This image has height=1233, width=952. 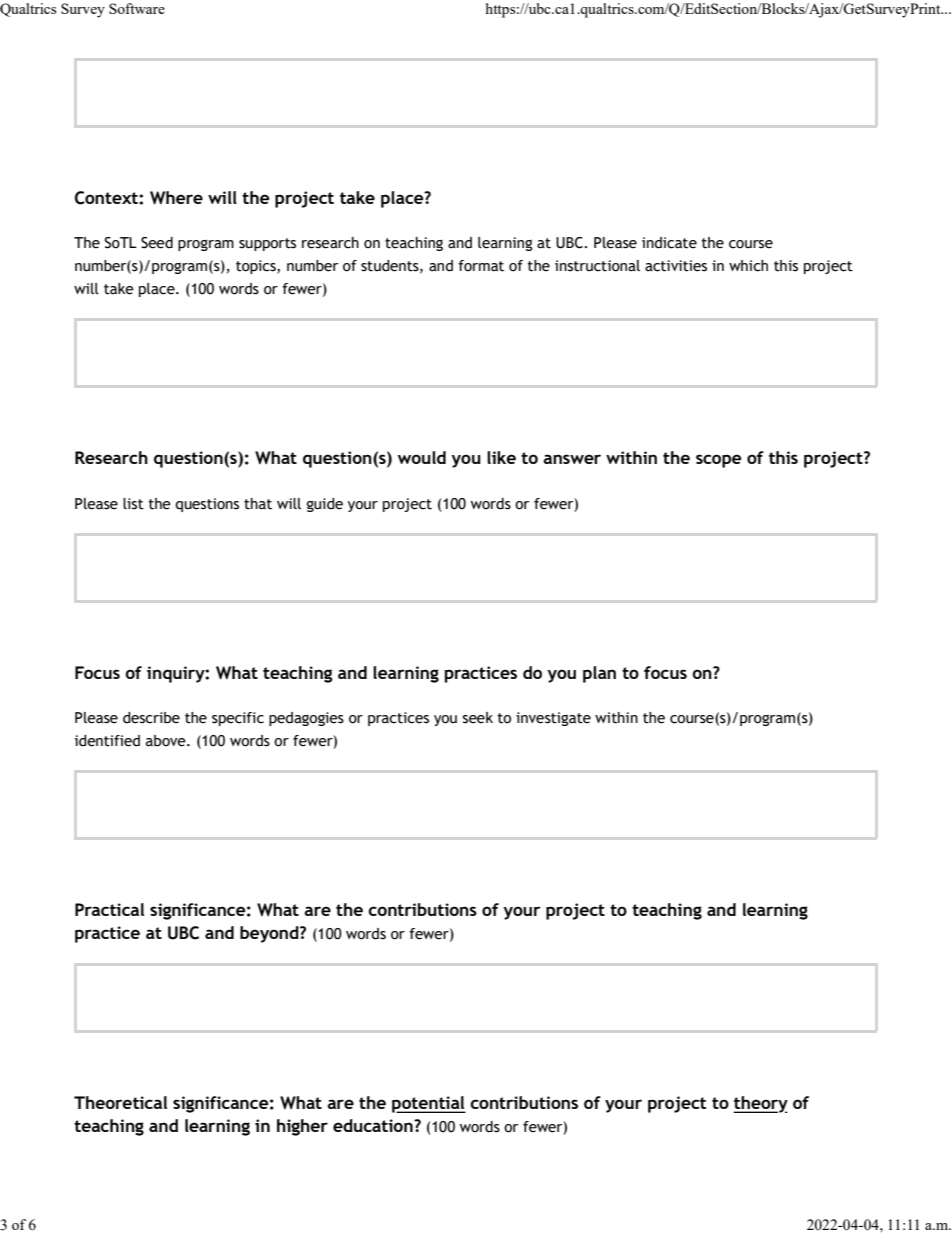 What do you see at coordinates (120, 1102) in the image?
I see `Theoretical` at bounding box center [120, 1102].
